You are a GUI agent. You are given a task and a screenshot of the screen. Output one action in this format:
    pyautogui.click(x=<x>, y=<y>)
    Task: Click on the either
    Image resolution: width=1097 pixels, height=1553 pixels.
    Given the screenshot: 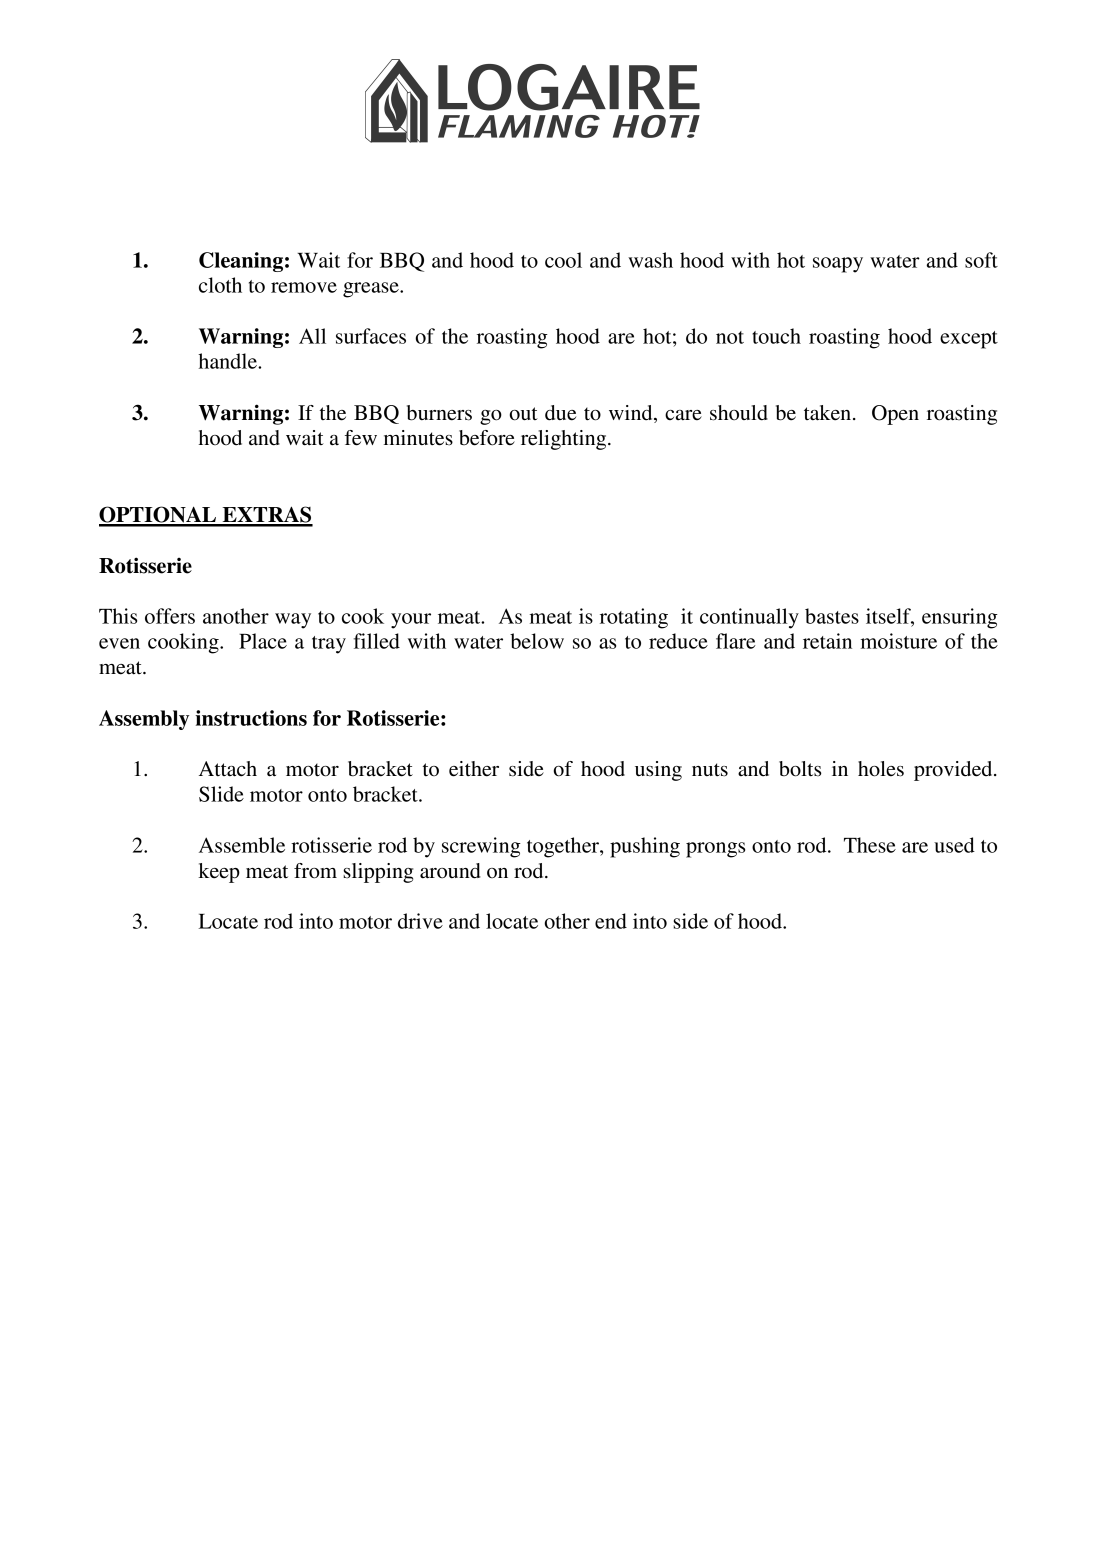 What is the action you would take?
    pyautogui.click(x=474, y=769)
